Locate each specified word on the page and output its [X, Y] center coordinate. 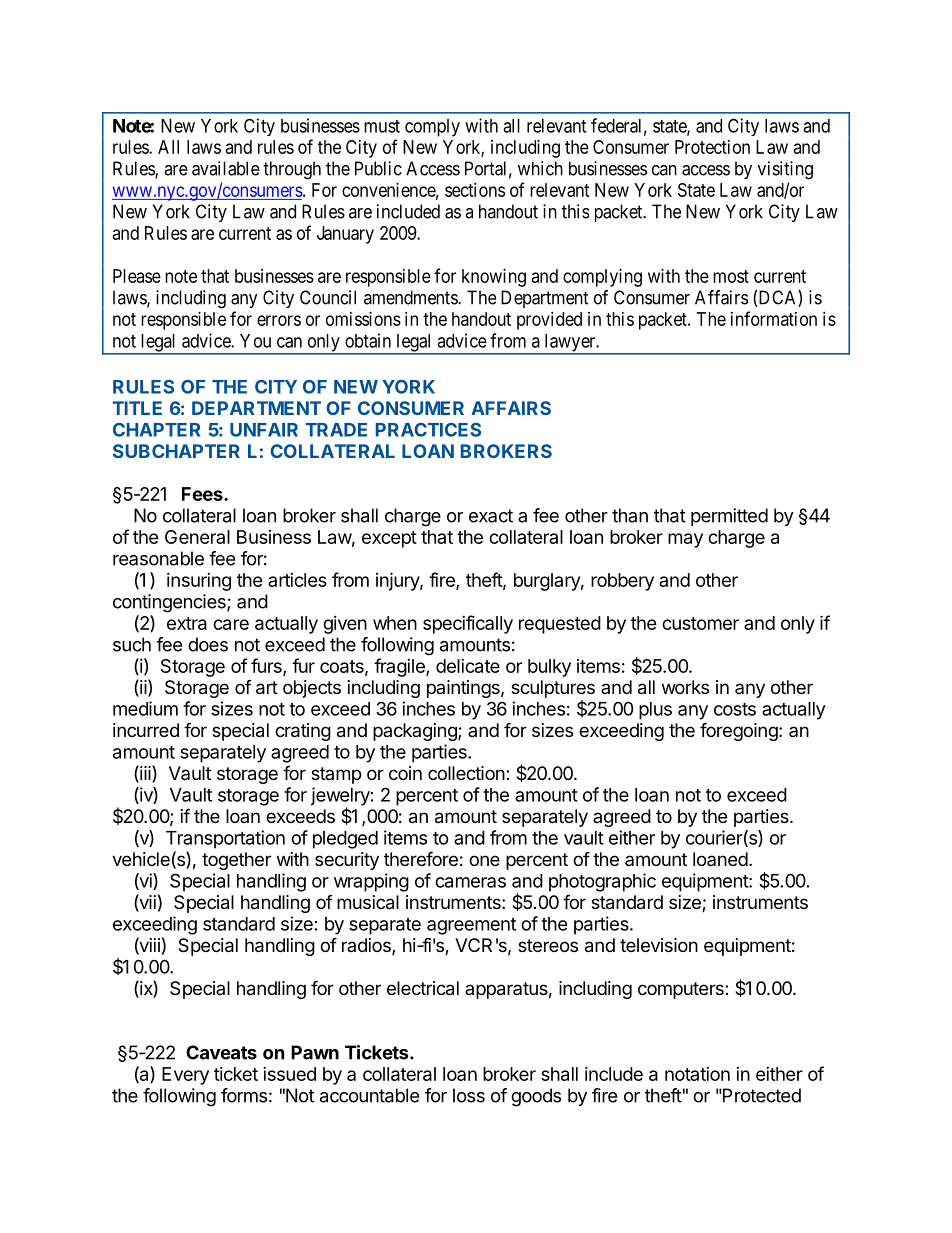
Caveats [221, 1052]
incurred [146, 730]
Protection [712, 147]
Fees [203, 494]
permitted [729, 517]
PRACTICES [428, 430]
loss [469, 1095]
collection [466, 773]
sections [475, 190]
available [226, 168]
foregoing [739, 731]
